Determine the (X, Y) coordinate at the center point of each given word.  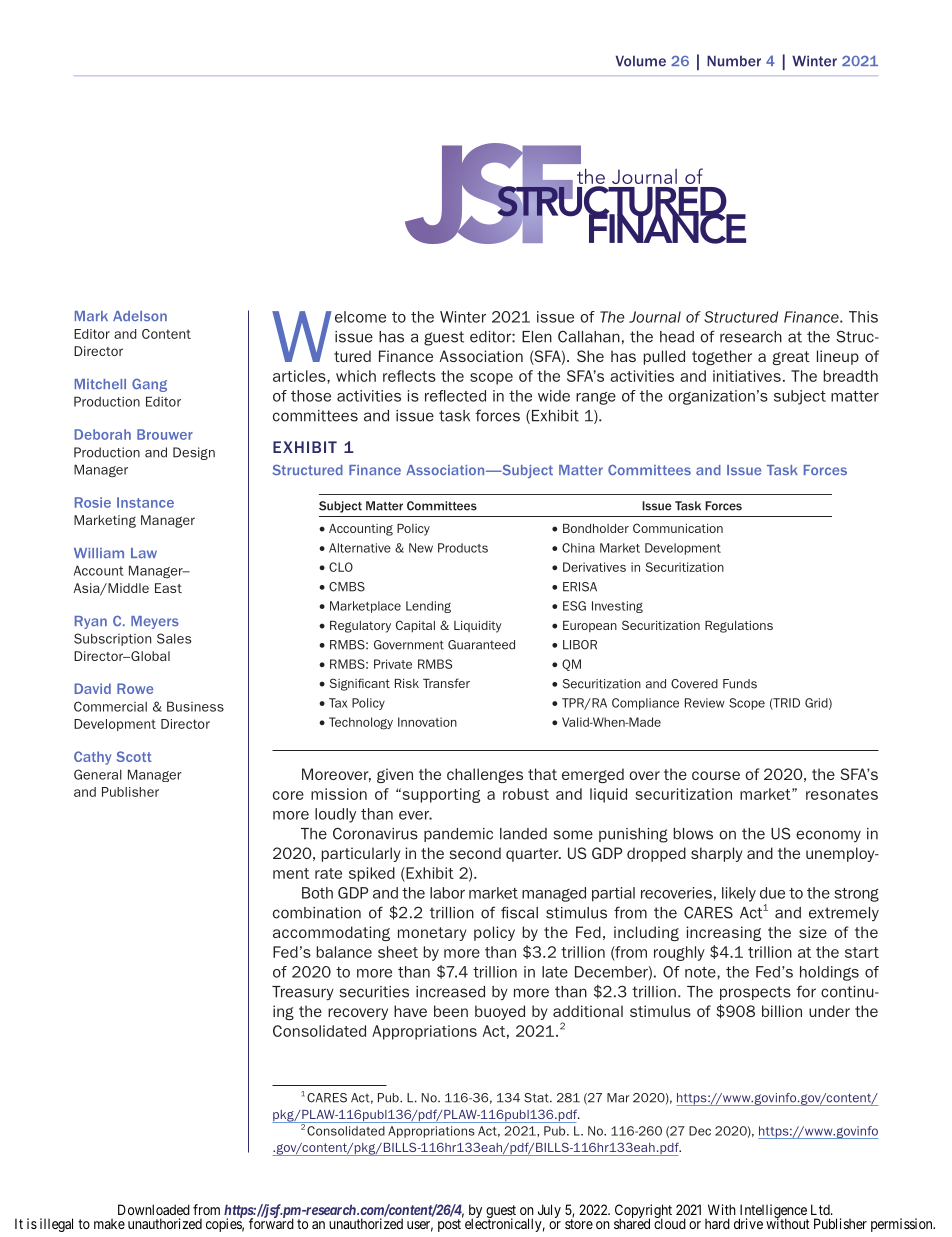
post (449, 1225)
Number (734, 61)
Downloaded (154, 1209)
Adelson (140, 316)
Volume (641, 61)
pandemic (458, 835)
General (98, 774)
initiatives (747, 376)
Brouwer (165, 434)
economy (828, 836)
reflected (455, 396)
